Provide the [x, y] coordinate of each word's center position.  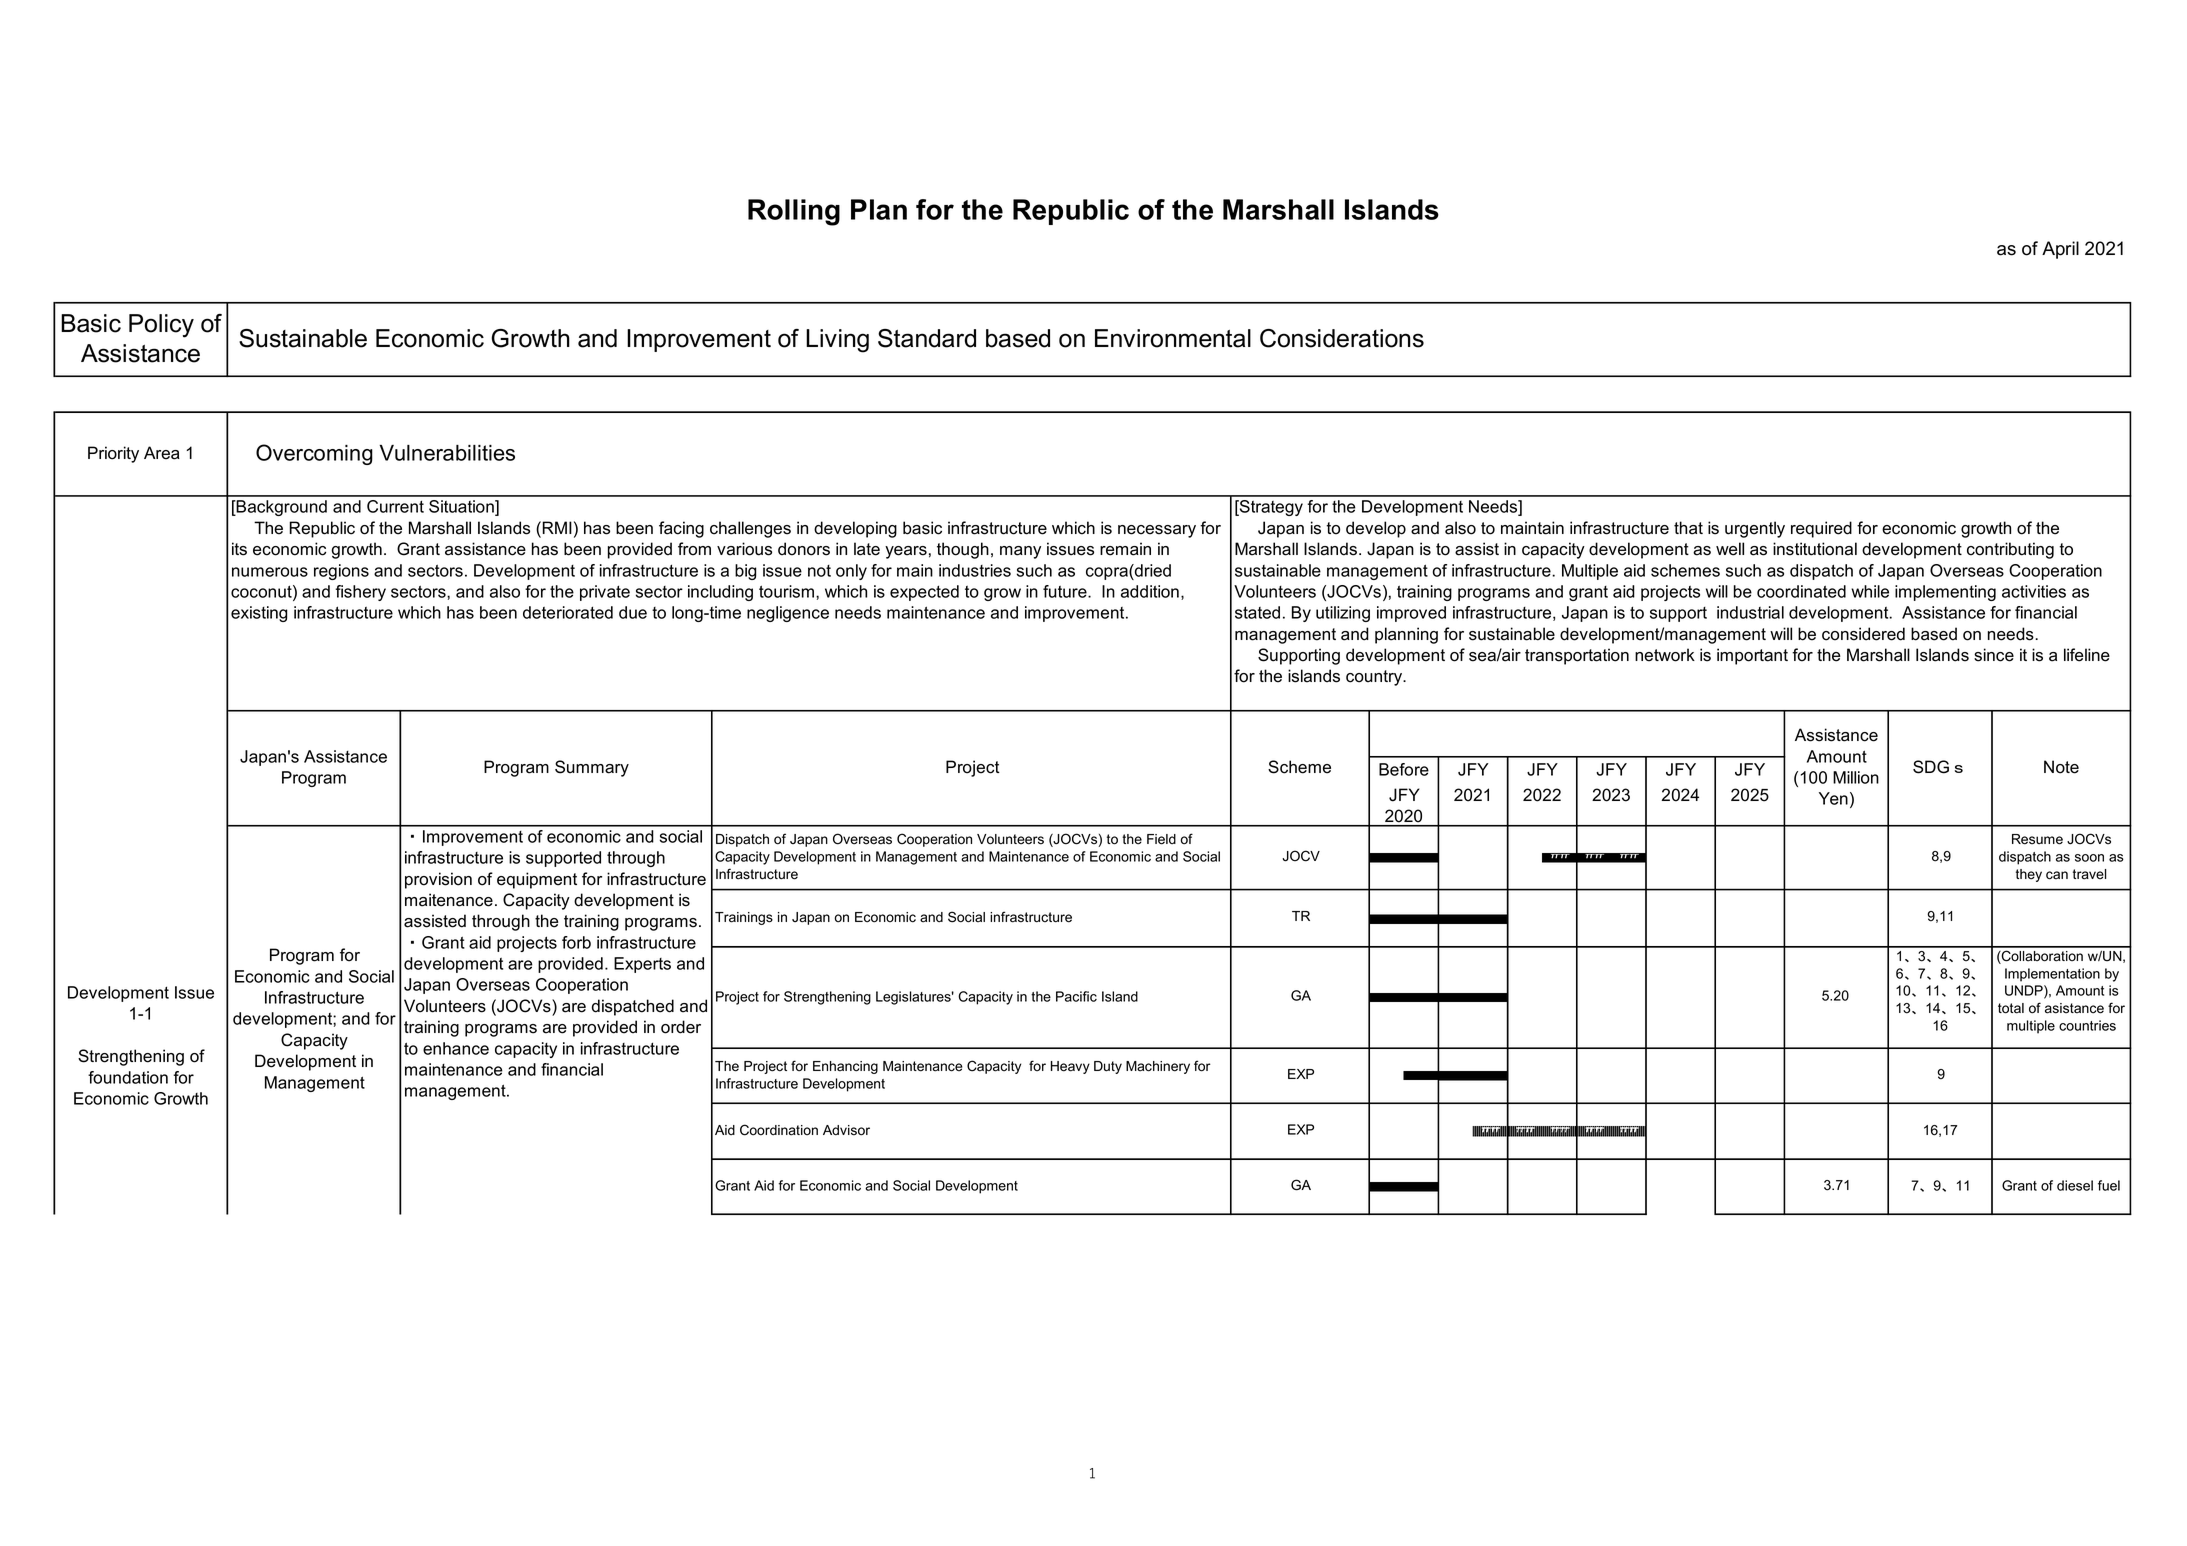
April [2060, 250]
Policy [161, 326]
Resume [2037, 839]
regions [341, 572]
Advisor [846, 1130]
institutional [1815, 549]
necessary [1157, 531]
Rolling [794, 212]
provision [438, 880]
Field [1161, 839]
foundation [128, 1077]
